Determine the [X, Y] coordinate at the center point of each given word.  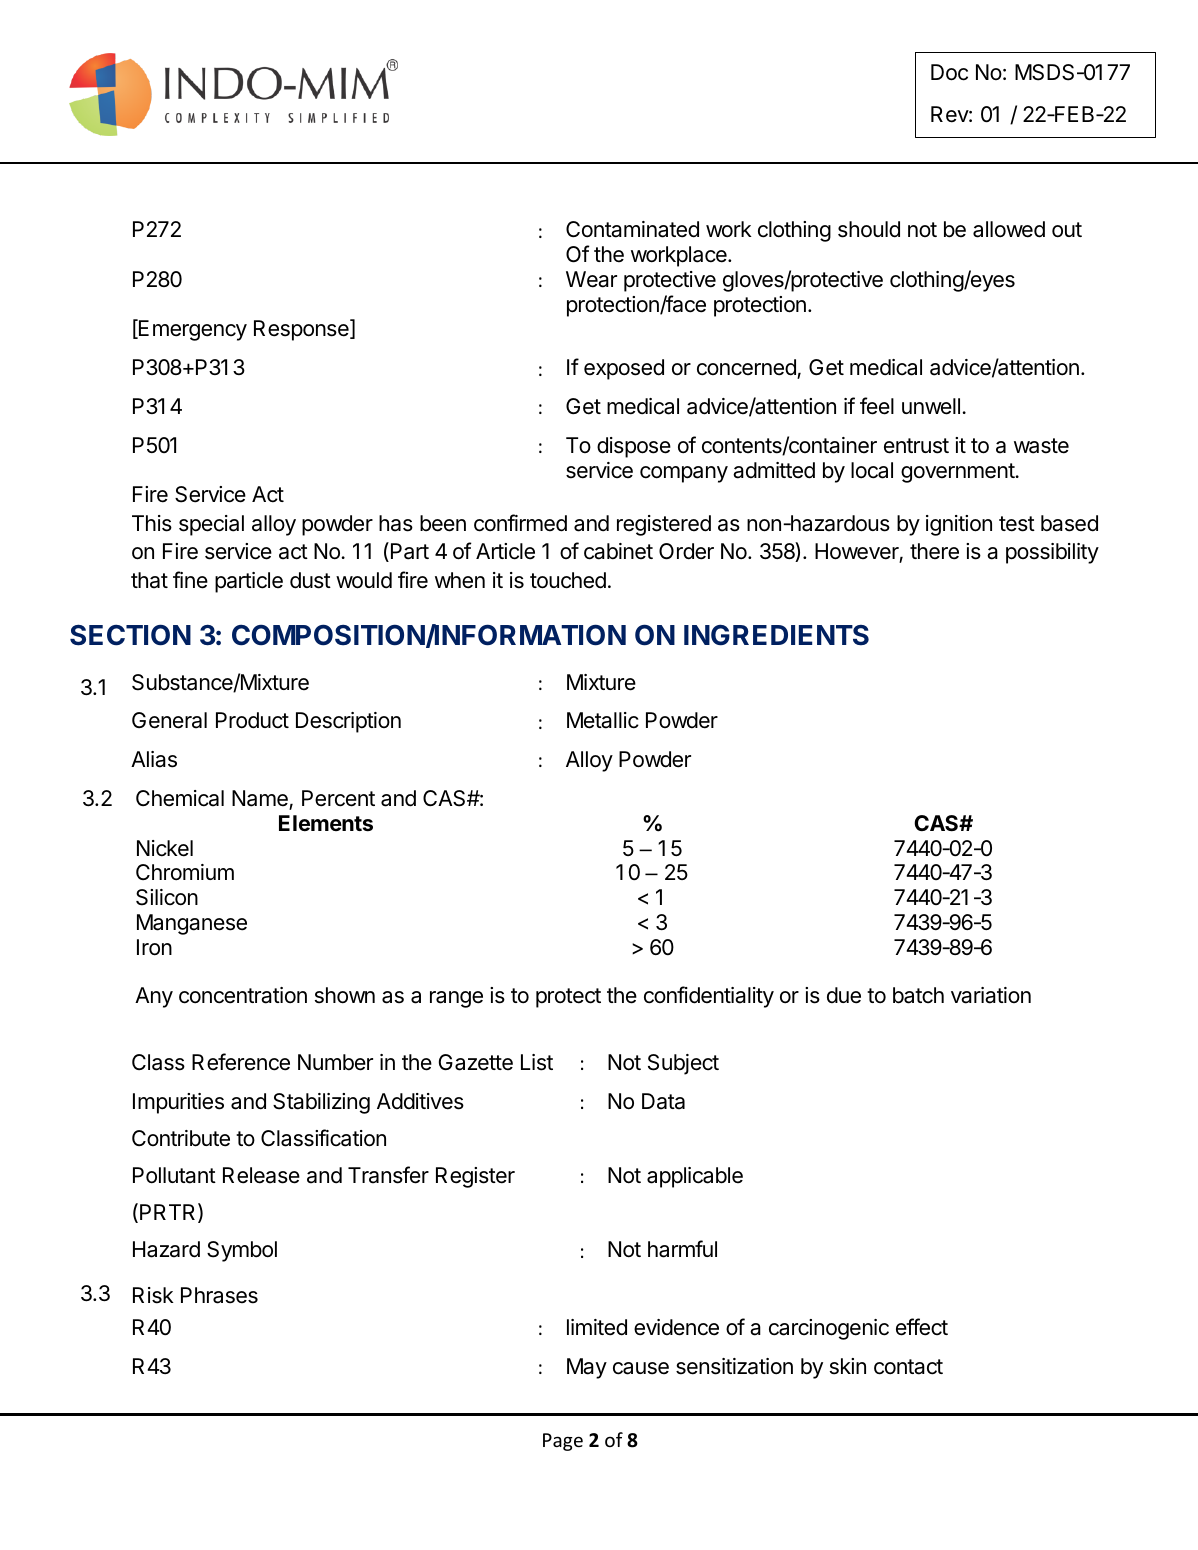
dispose [634, 447]
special [211, 525]
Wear [591, 279]
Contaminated [632, 229]
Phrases [219, 1295]
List [537, 1062]
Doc [949, 72]
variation [991, 995]
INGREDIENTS [776, 635]
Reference [241, 1062]
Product [252, 720]
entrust [916, 446]
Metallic [603, 720]
